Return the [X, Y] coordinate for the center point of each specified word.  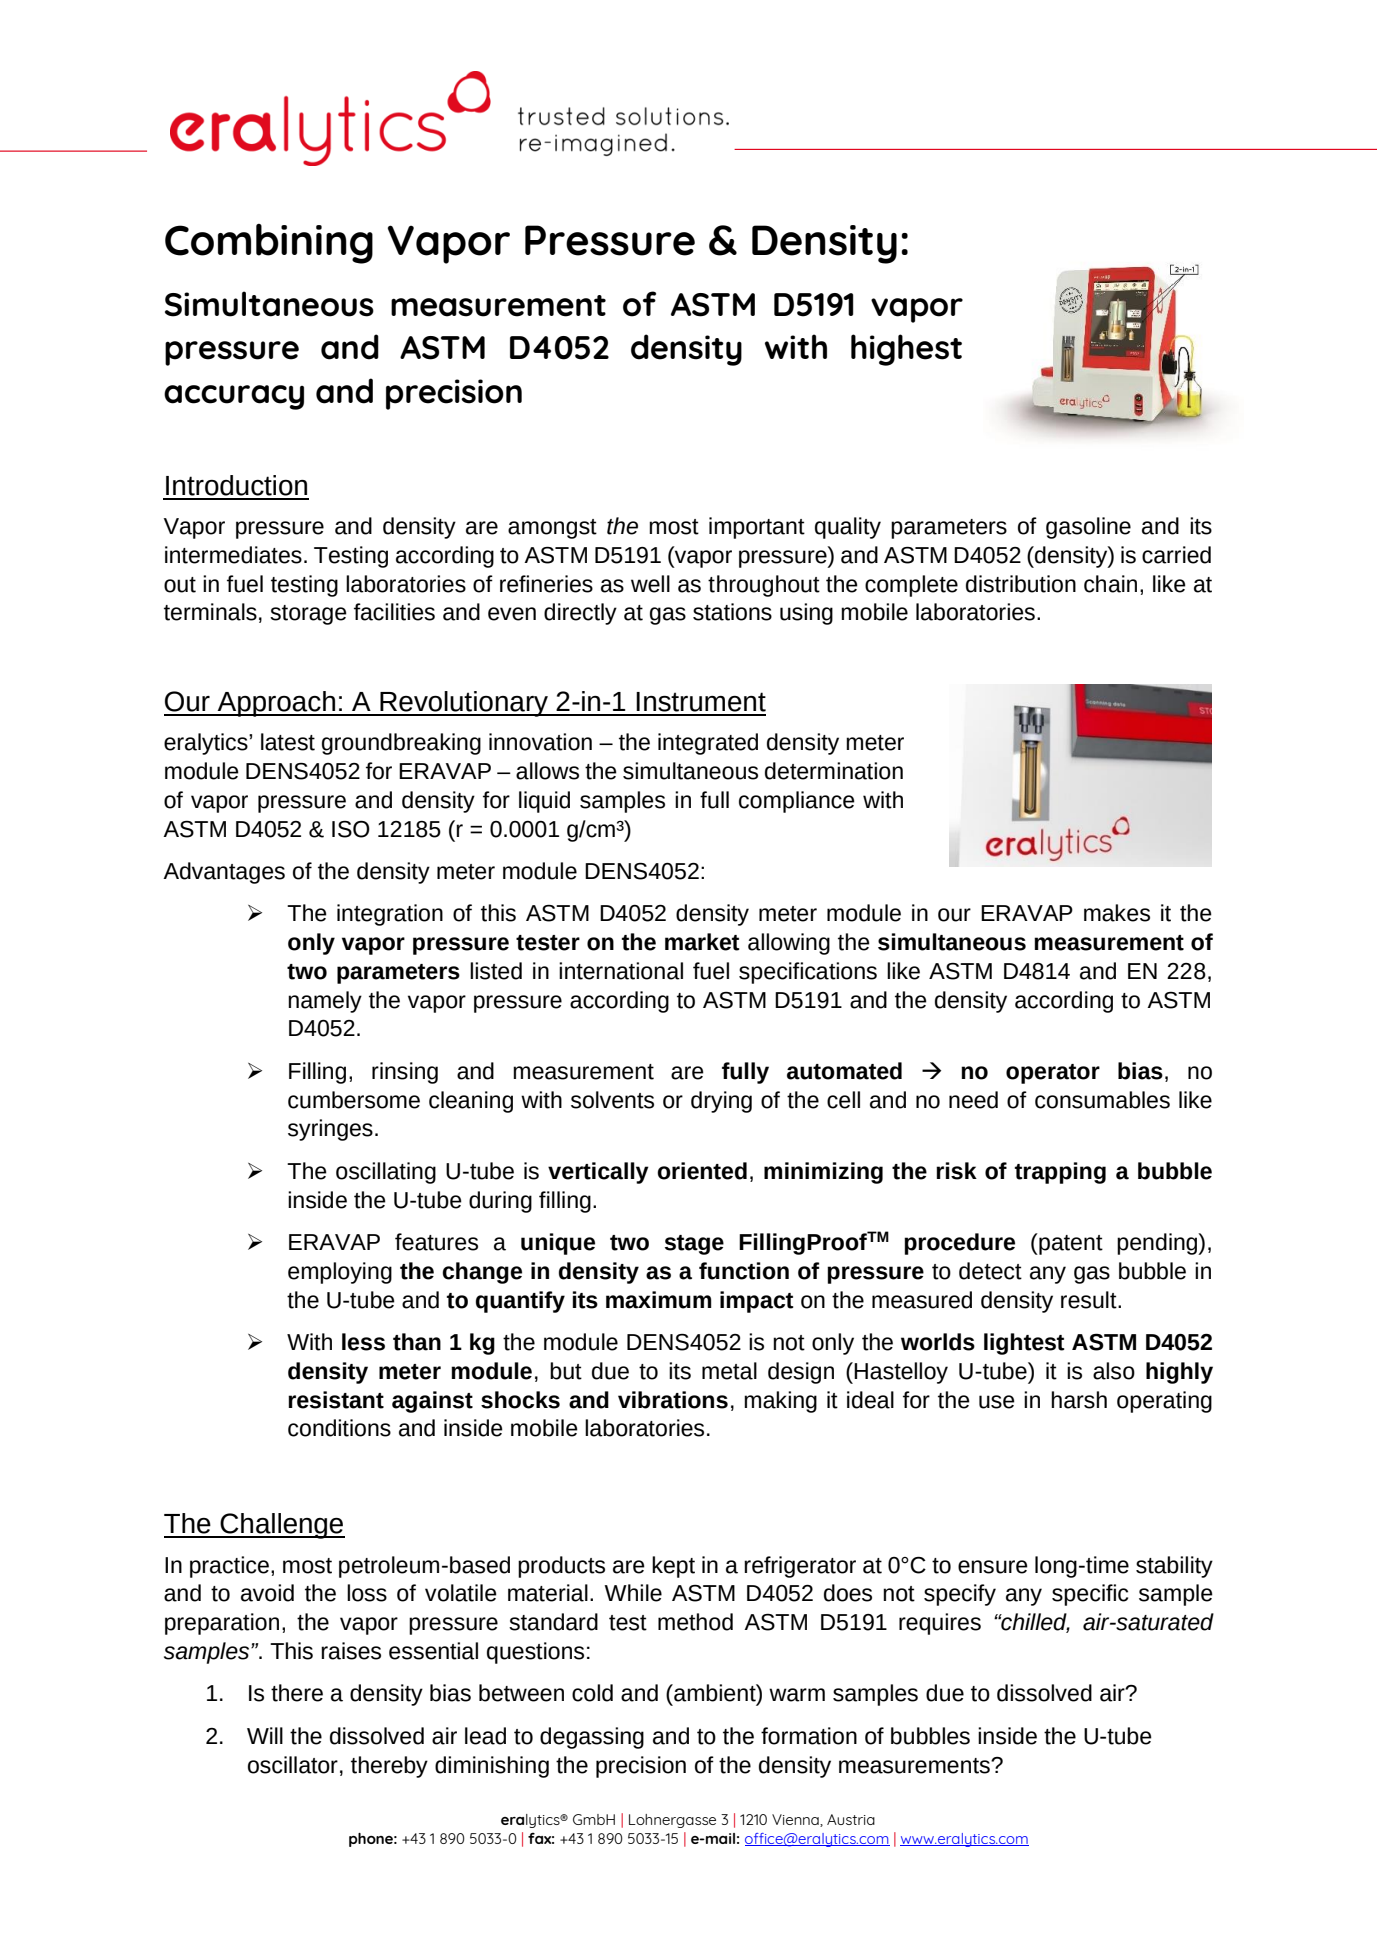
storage [308, 615]
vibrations [673, 1400]
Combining [269, 244]
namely [325, 1002]
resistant [336, 1400]
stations [732, 612]
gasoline [1088, 528]
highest [906, 350]
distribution [1021, 584]
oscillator [293, 1765]
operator [1053, 1074]
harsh [1079, 1400]
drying [721, 1102]
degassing [592, 1738]
